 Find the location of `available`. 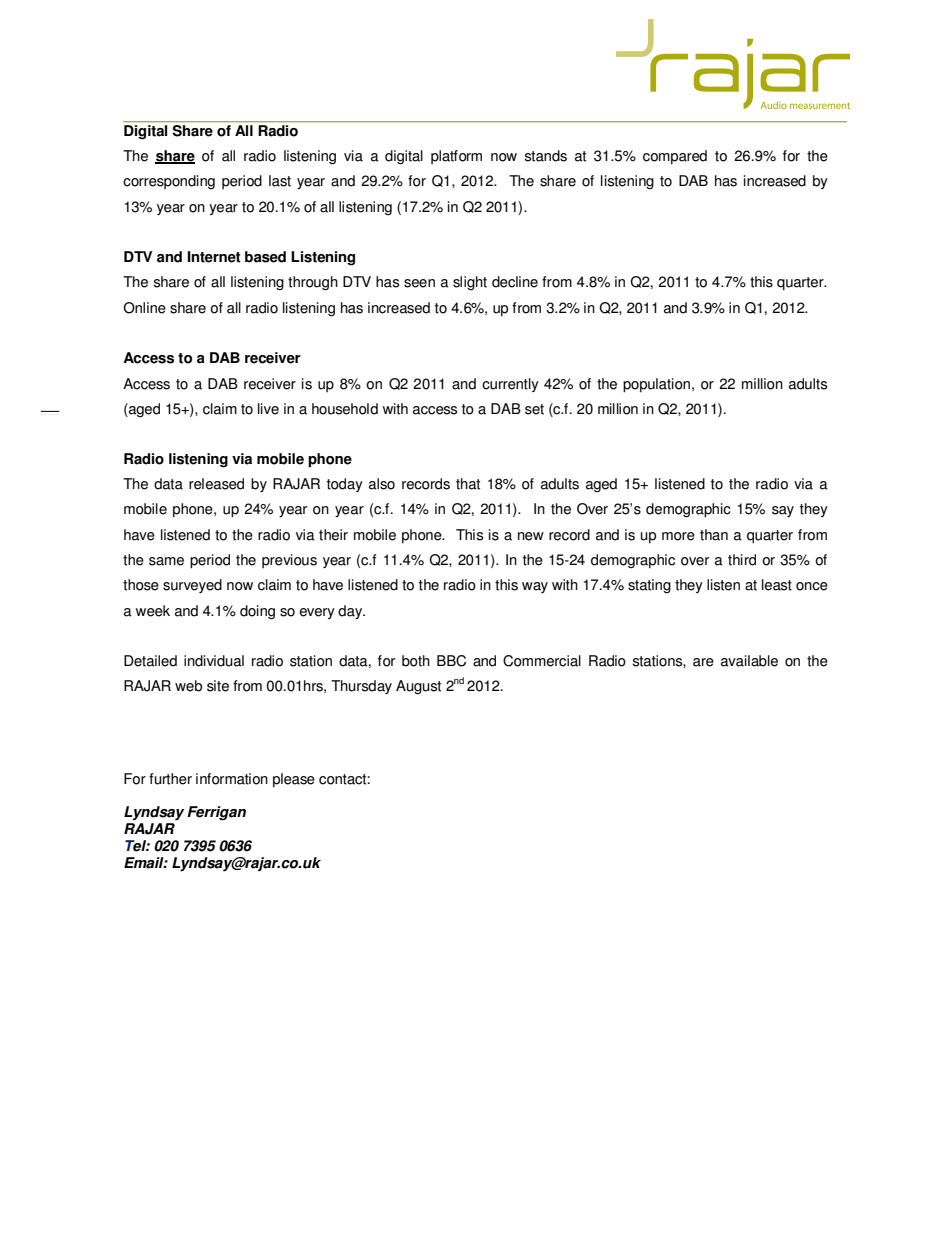

available is located at coordinates (749, 661).
